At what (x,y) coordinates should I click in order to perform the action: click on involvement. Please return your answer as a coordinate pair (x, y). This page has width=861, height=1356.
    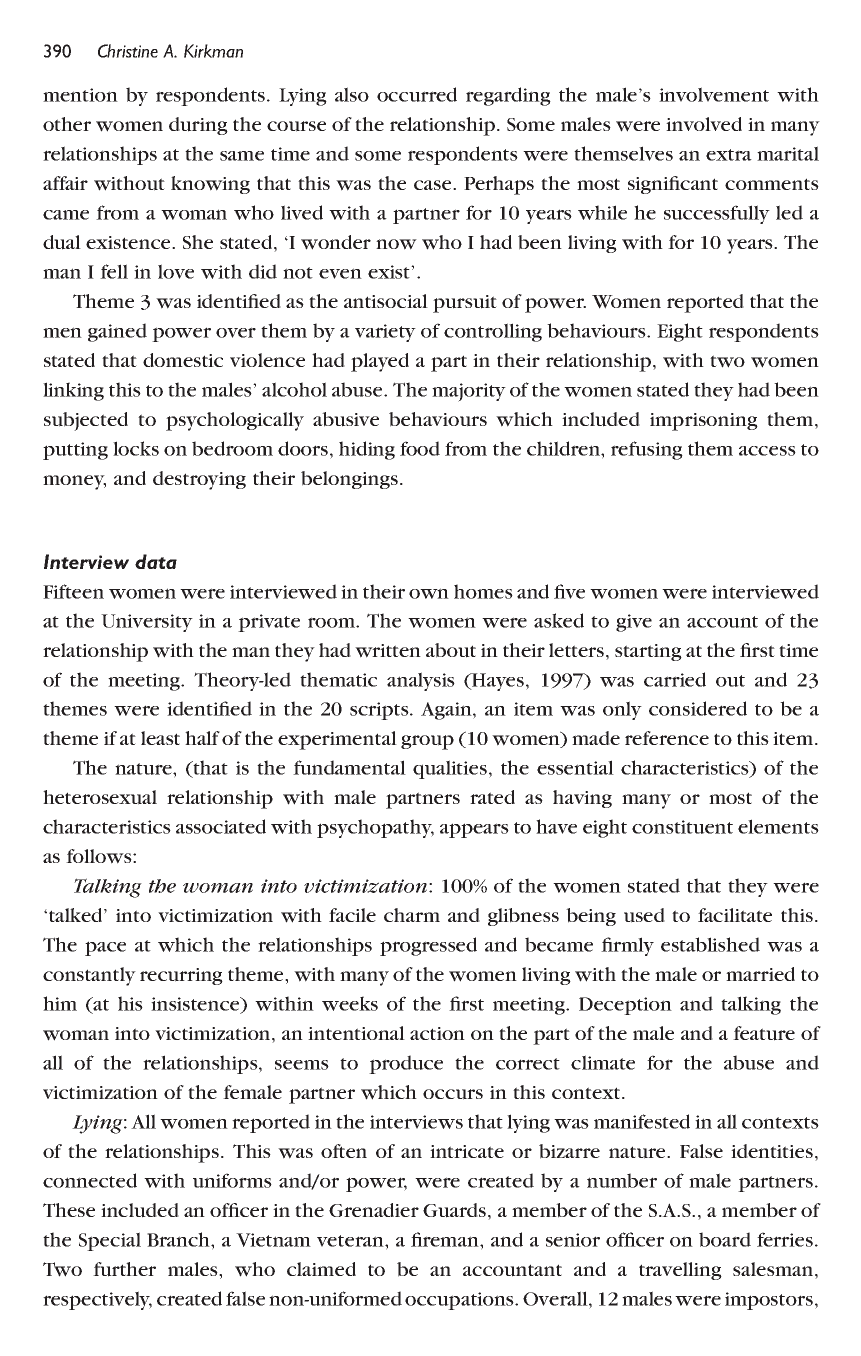
    Looking at the image, I should click on (714, 94).
